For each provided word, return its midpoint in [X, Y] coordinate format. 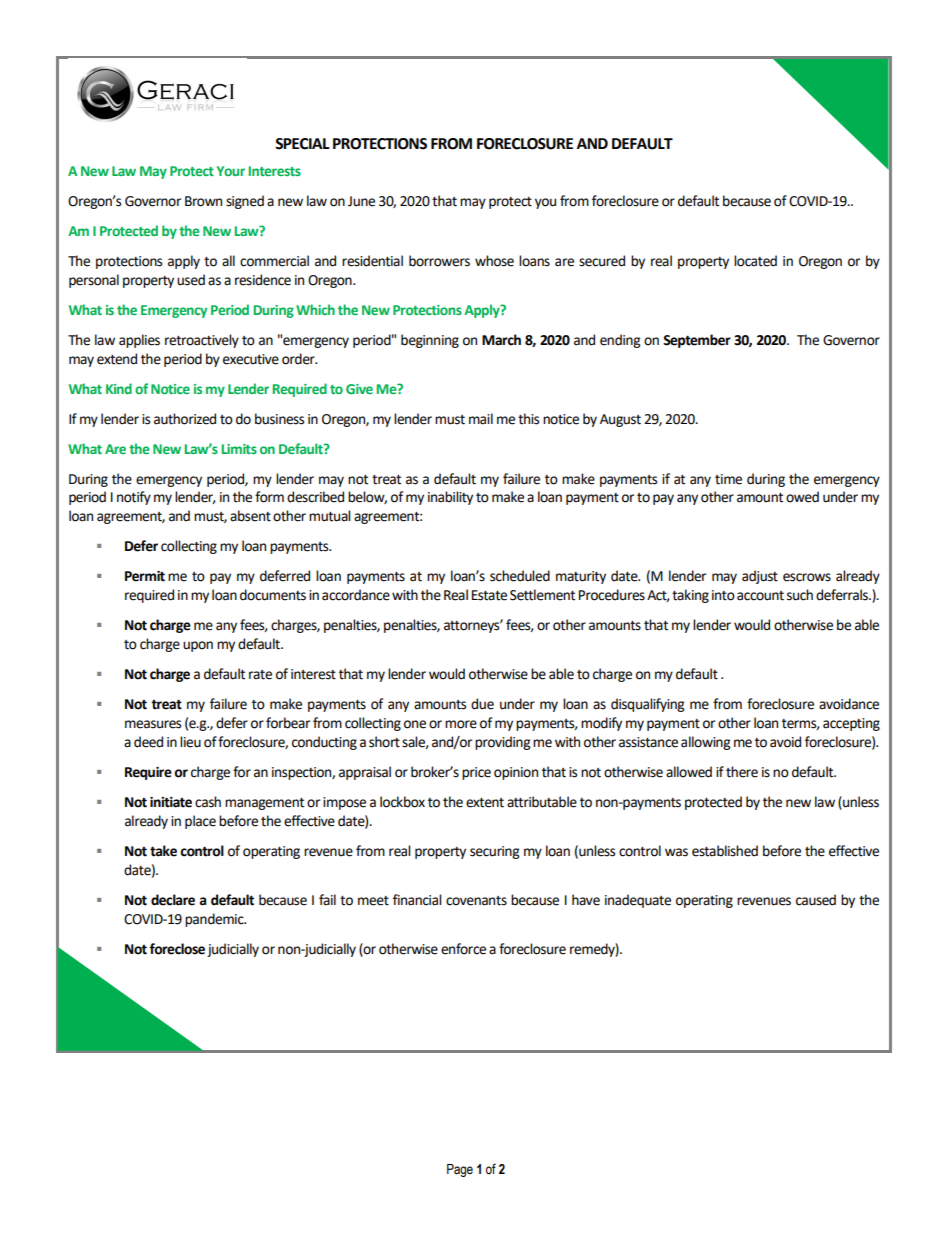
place [200, 822]
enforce [463, 949]
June [361, 201]
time [728, 479]
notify [134, 498]
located [755, 261]
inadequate [638, 901]
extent [485, 803]
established [725, 851]
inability [450, 498]
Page [460, 1170]
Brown [203, 201]
